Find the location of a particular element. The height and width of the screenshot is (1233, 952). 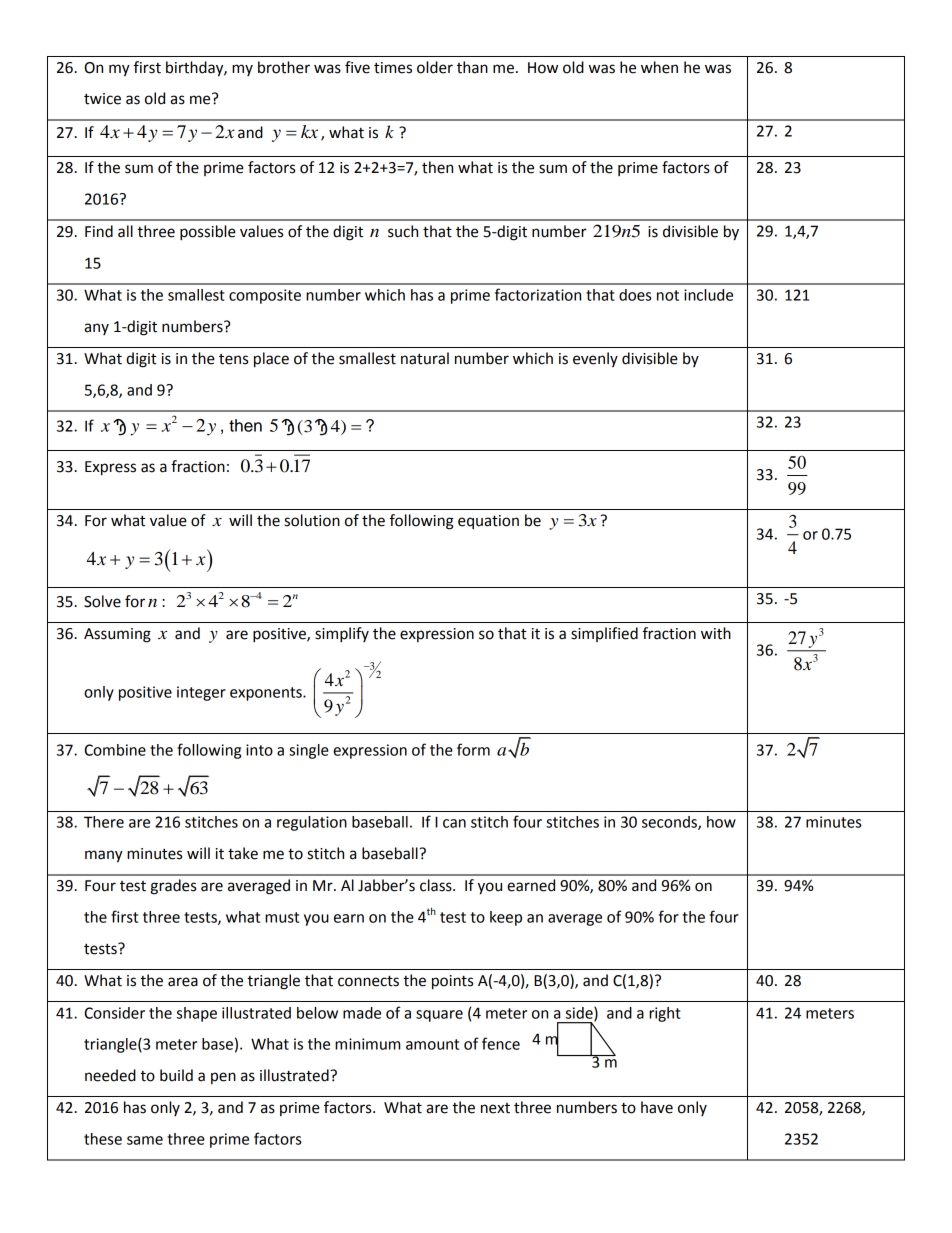

class is located at coordinates (437, 885).
